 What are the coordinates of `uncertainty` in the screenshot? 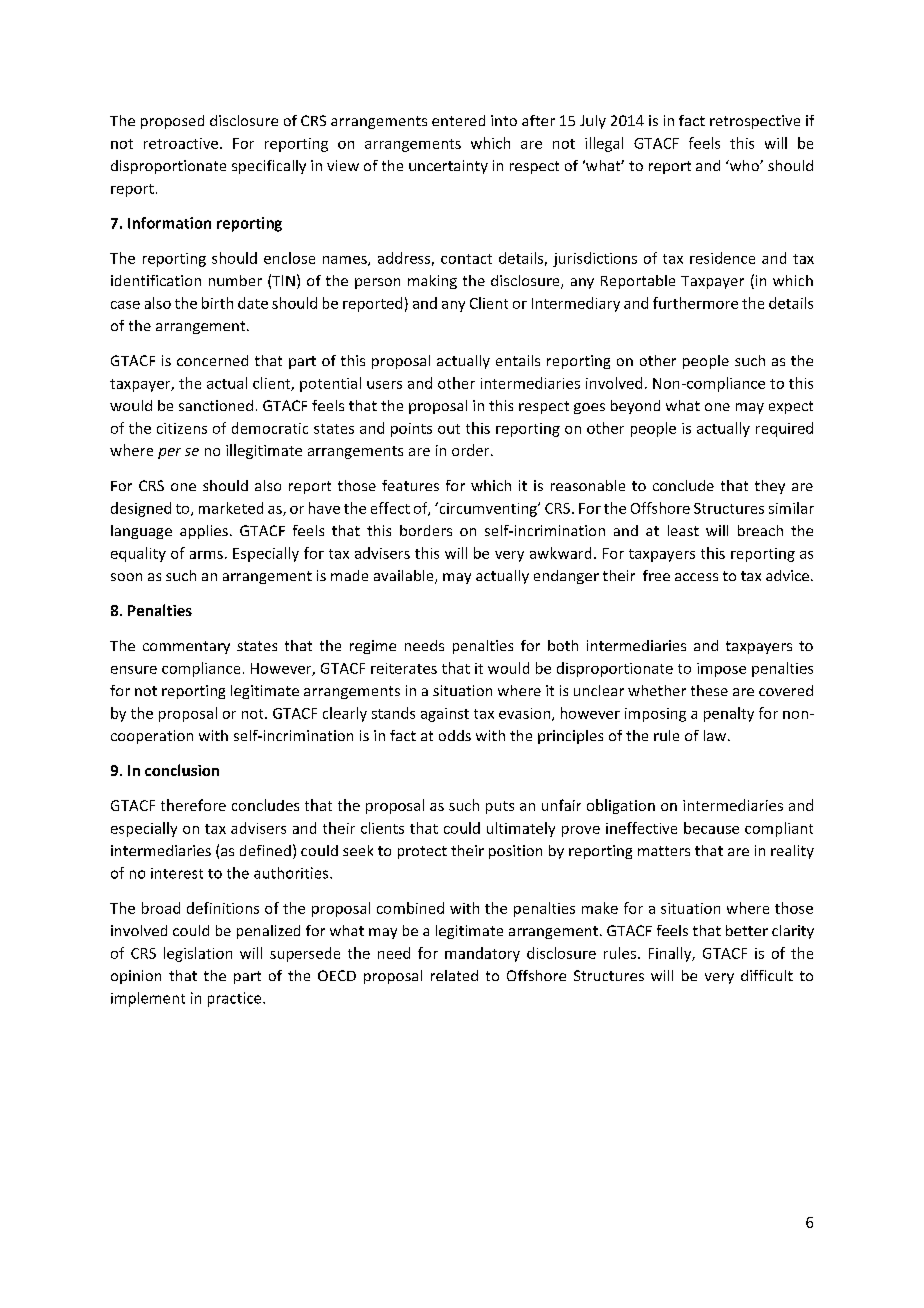 It's located at (448, 167).
